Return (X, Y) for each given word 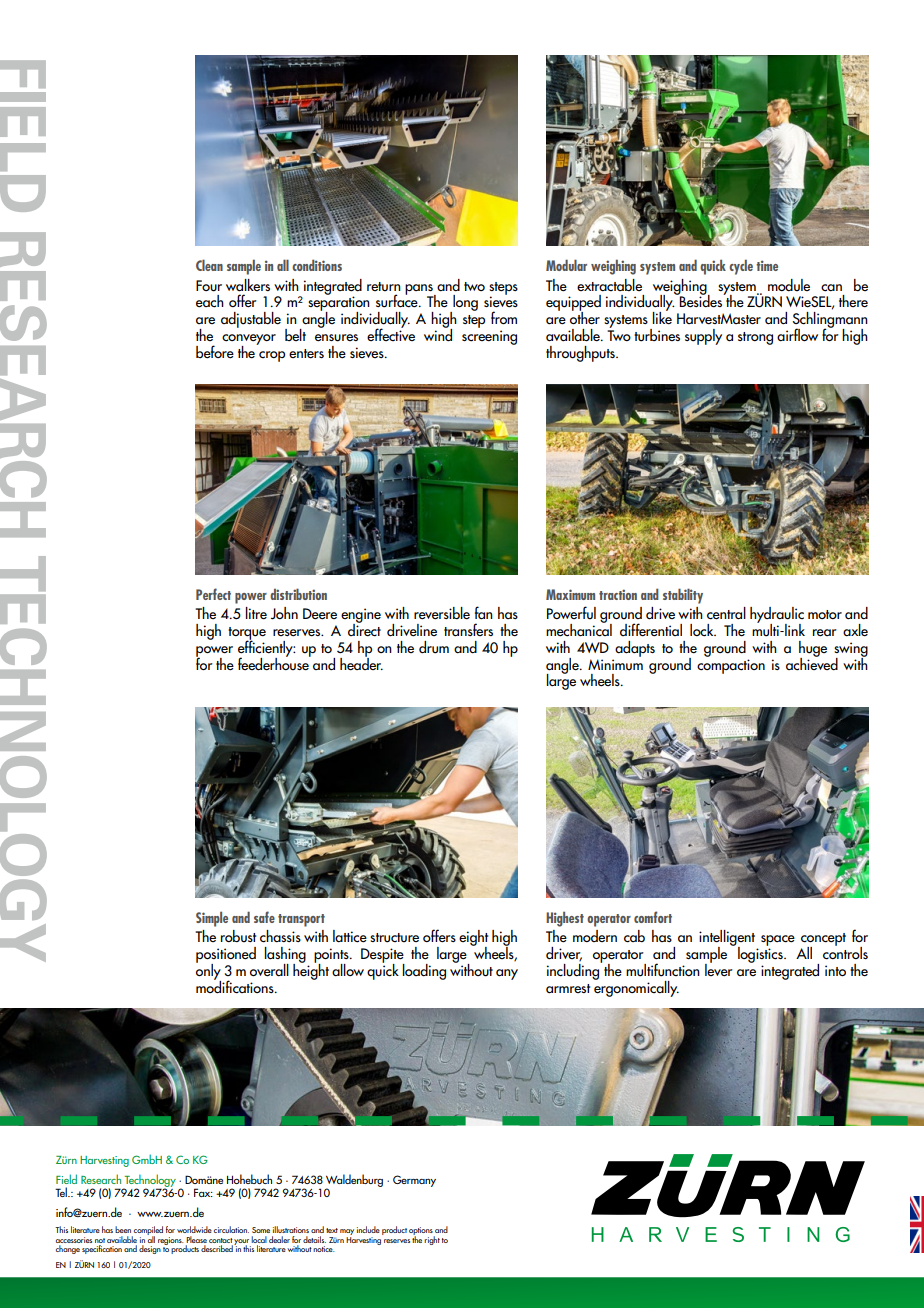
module (789, 285)
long (464, 304)
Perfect (213, 594)
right (432, 1240)
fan (484, 612)
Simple (212, 919)
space (778, 940)
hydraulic (777, 616)
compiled (147, 1232)
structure (394, 938)
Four (209, 286)
